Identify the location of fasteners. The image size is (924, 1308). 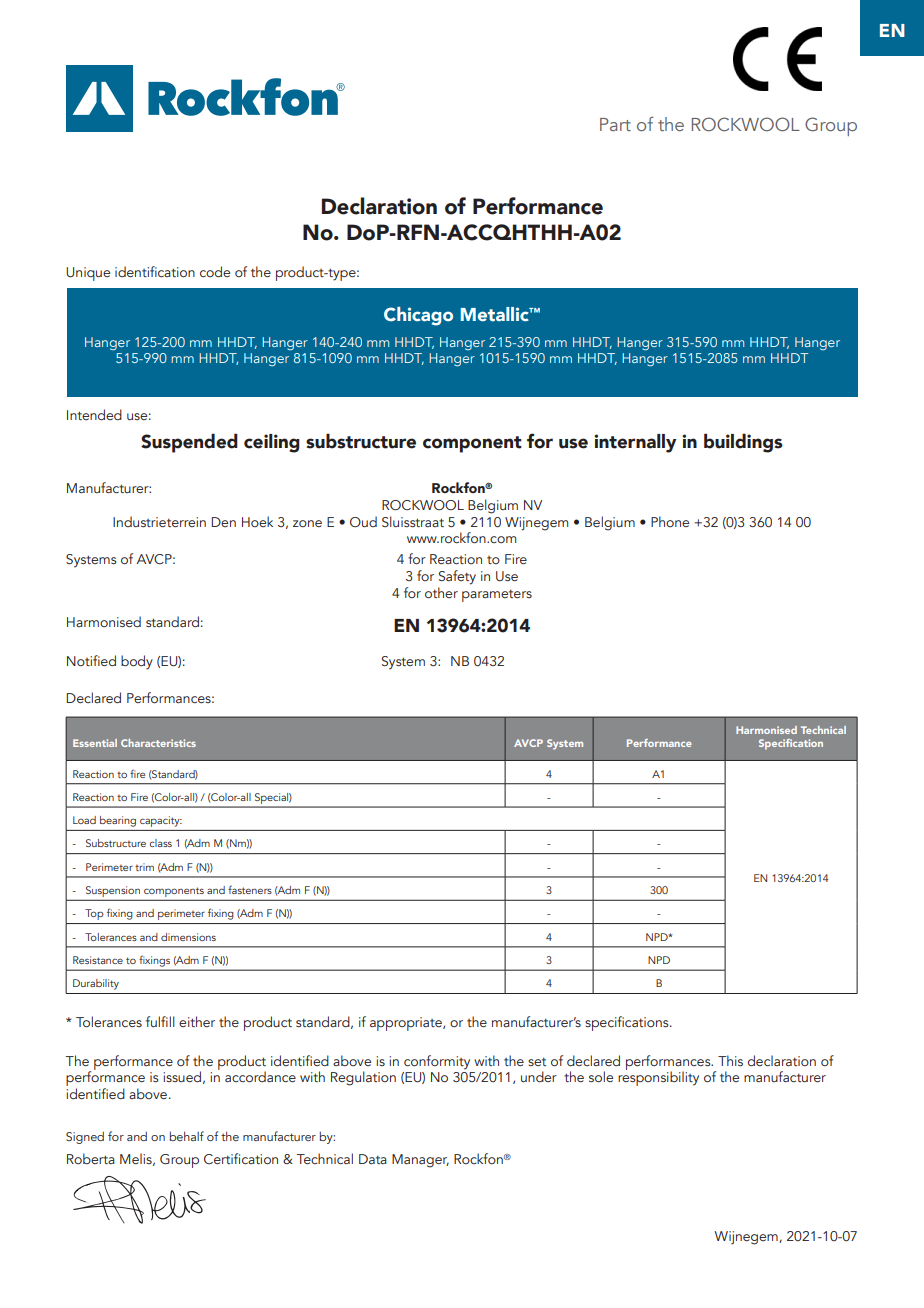
(250, 889).
